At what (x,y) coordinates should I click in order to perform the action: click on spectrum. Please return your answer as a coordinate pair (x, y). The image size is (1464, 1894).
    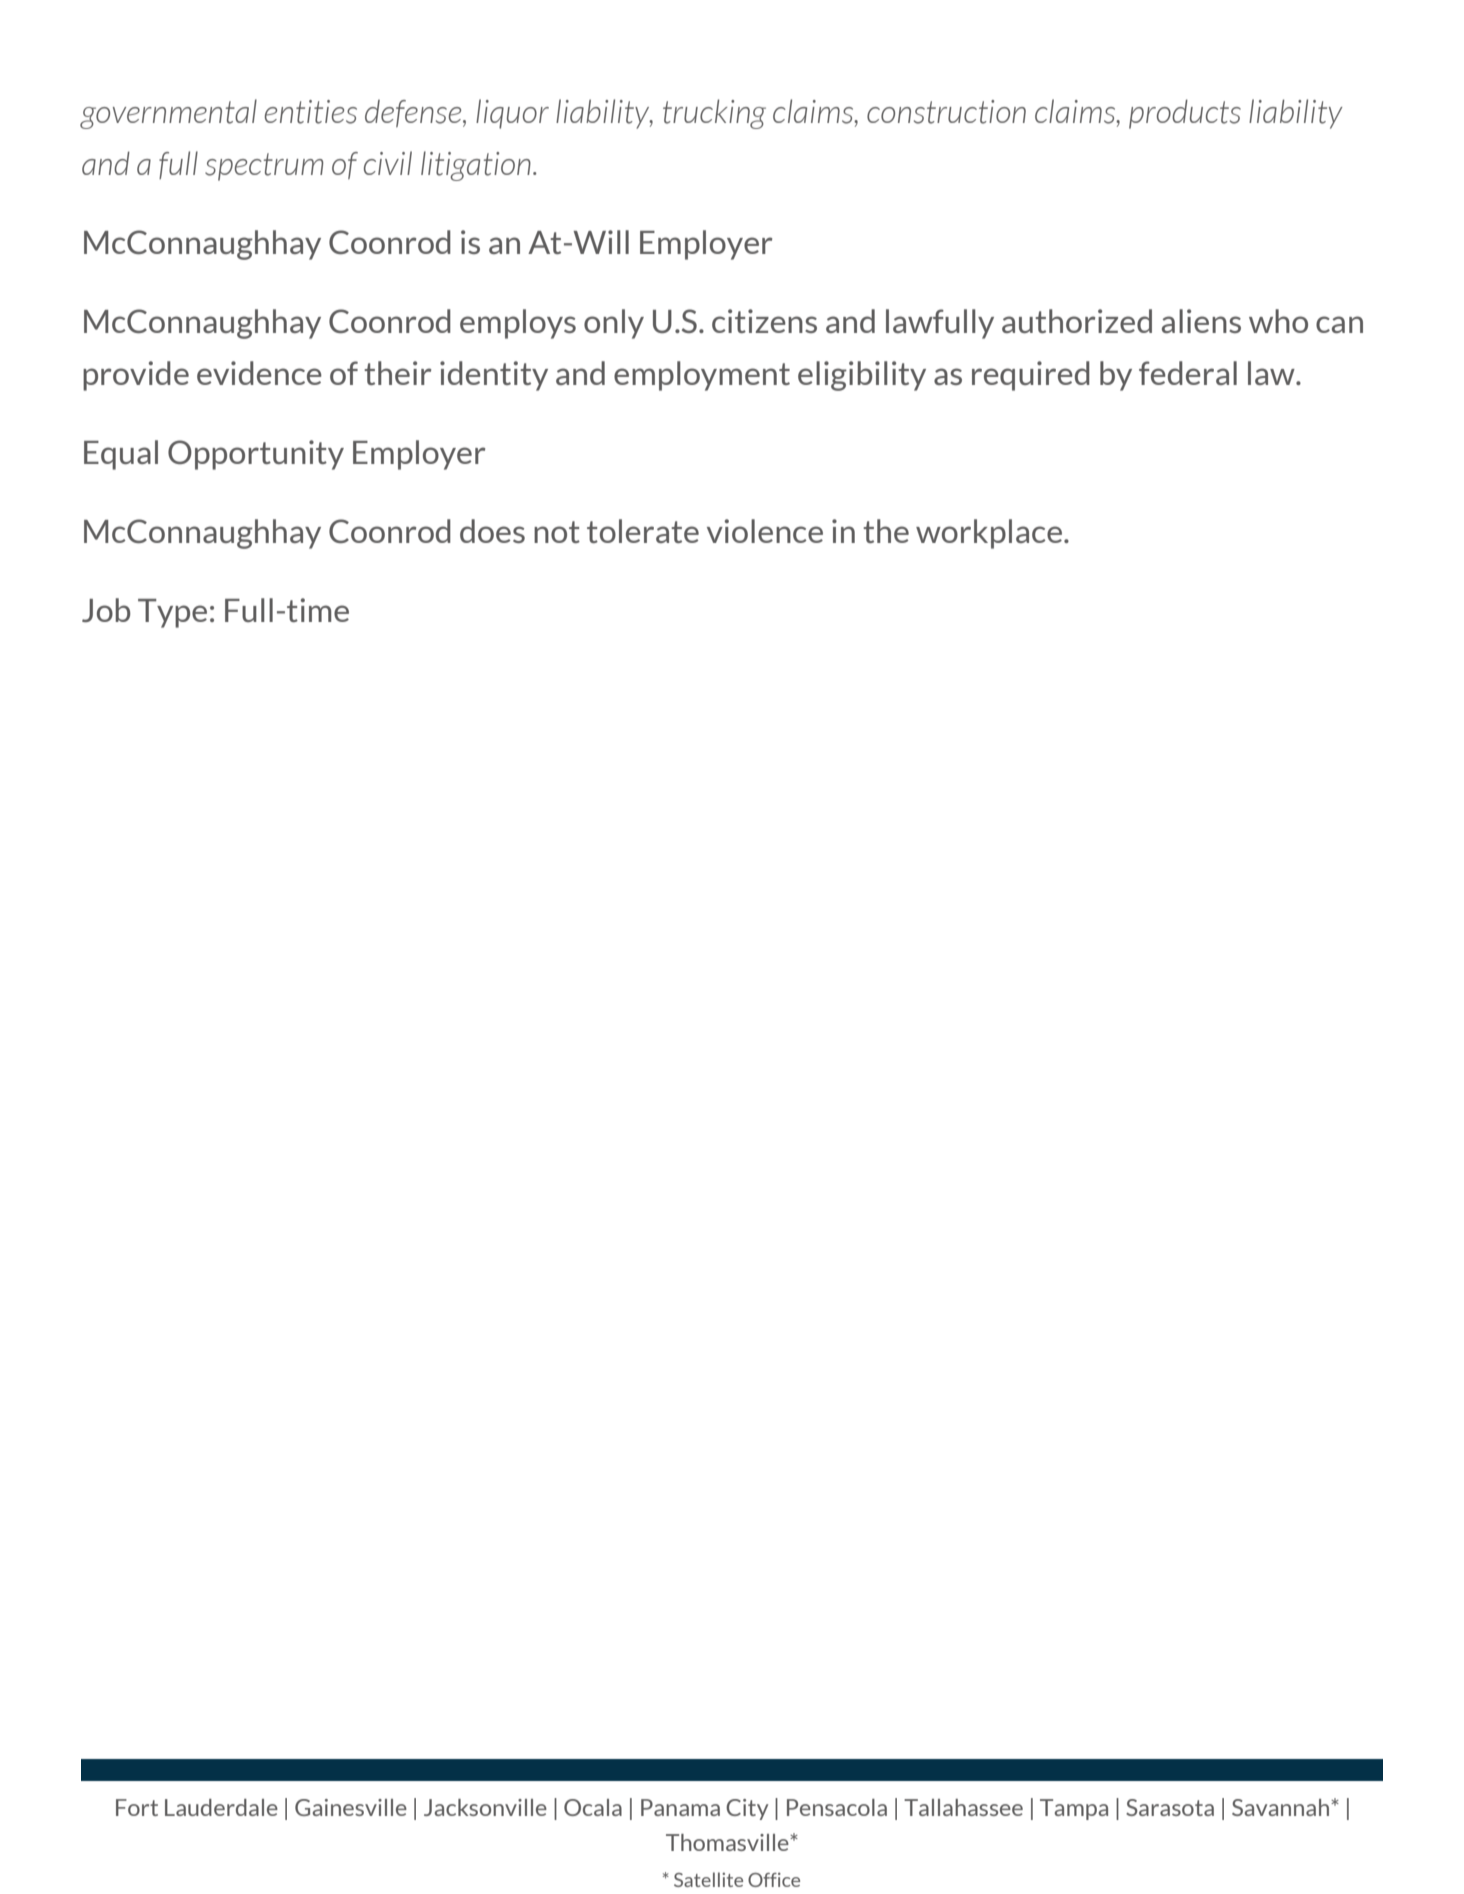
    Looking at the image, I should click on (264, 167).
